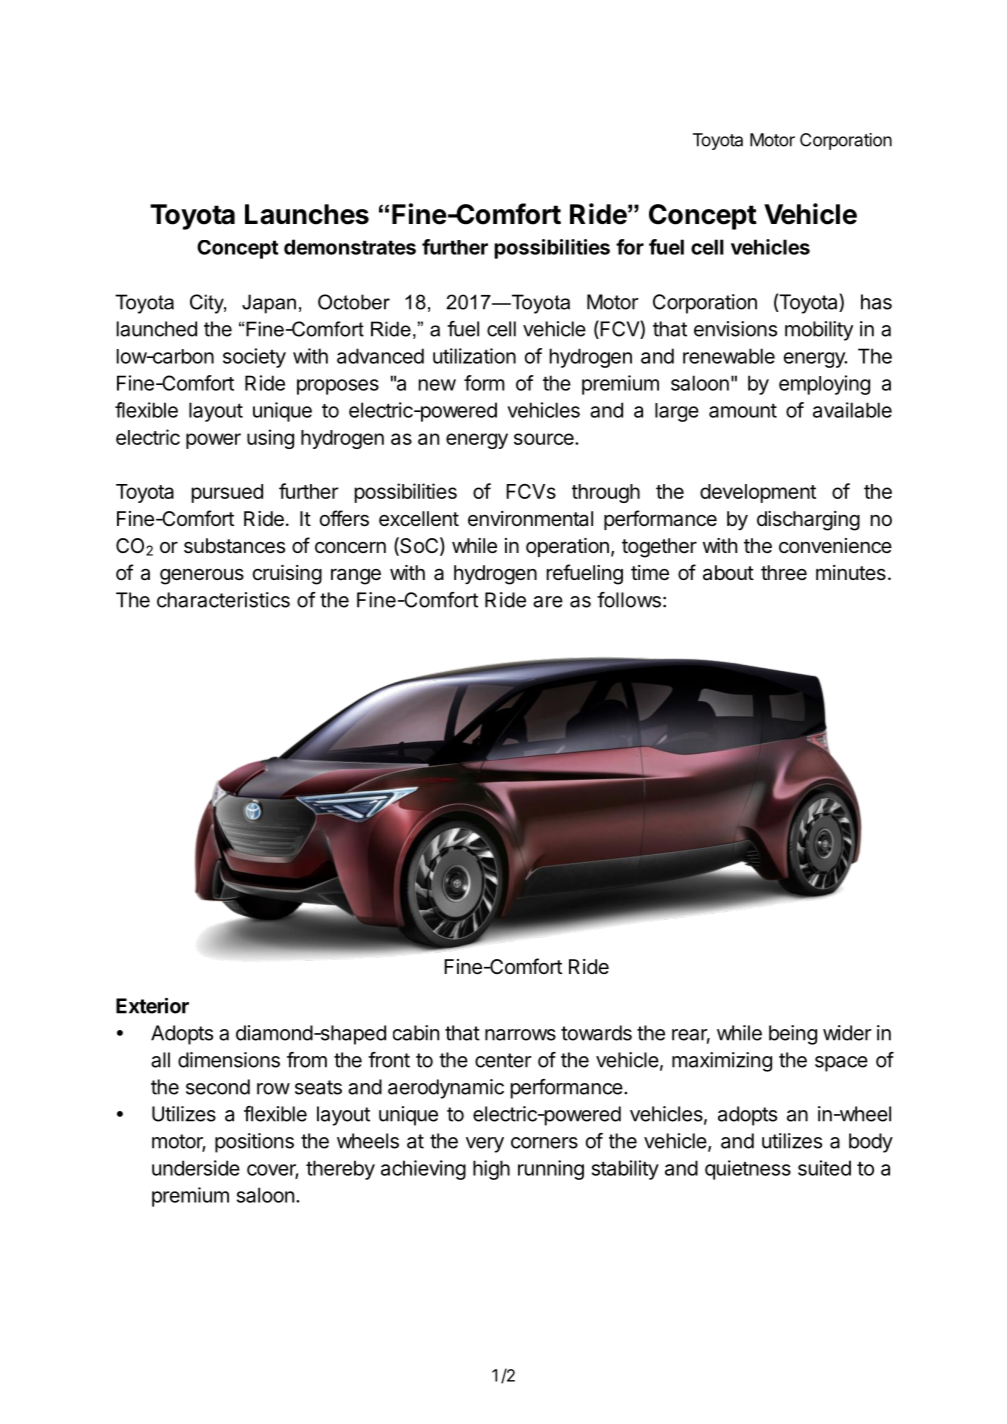  Describe the element at coordinates (548, 602) in the screenshot. I see `are` at that location.
